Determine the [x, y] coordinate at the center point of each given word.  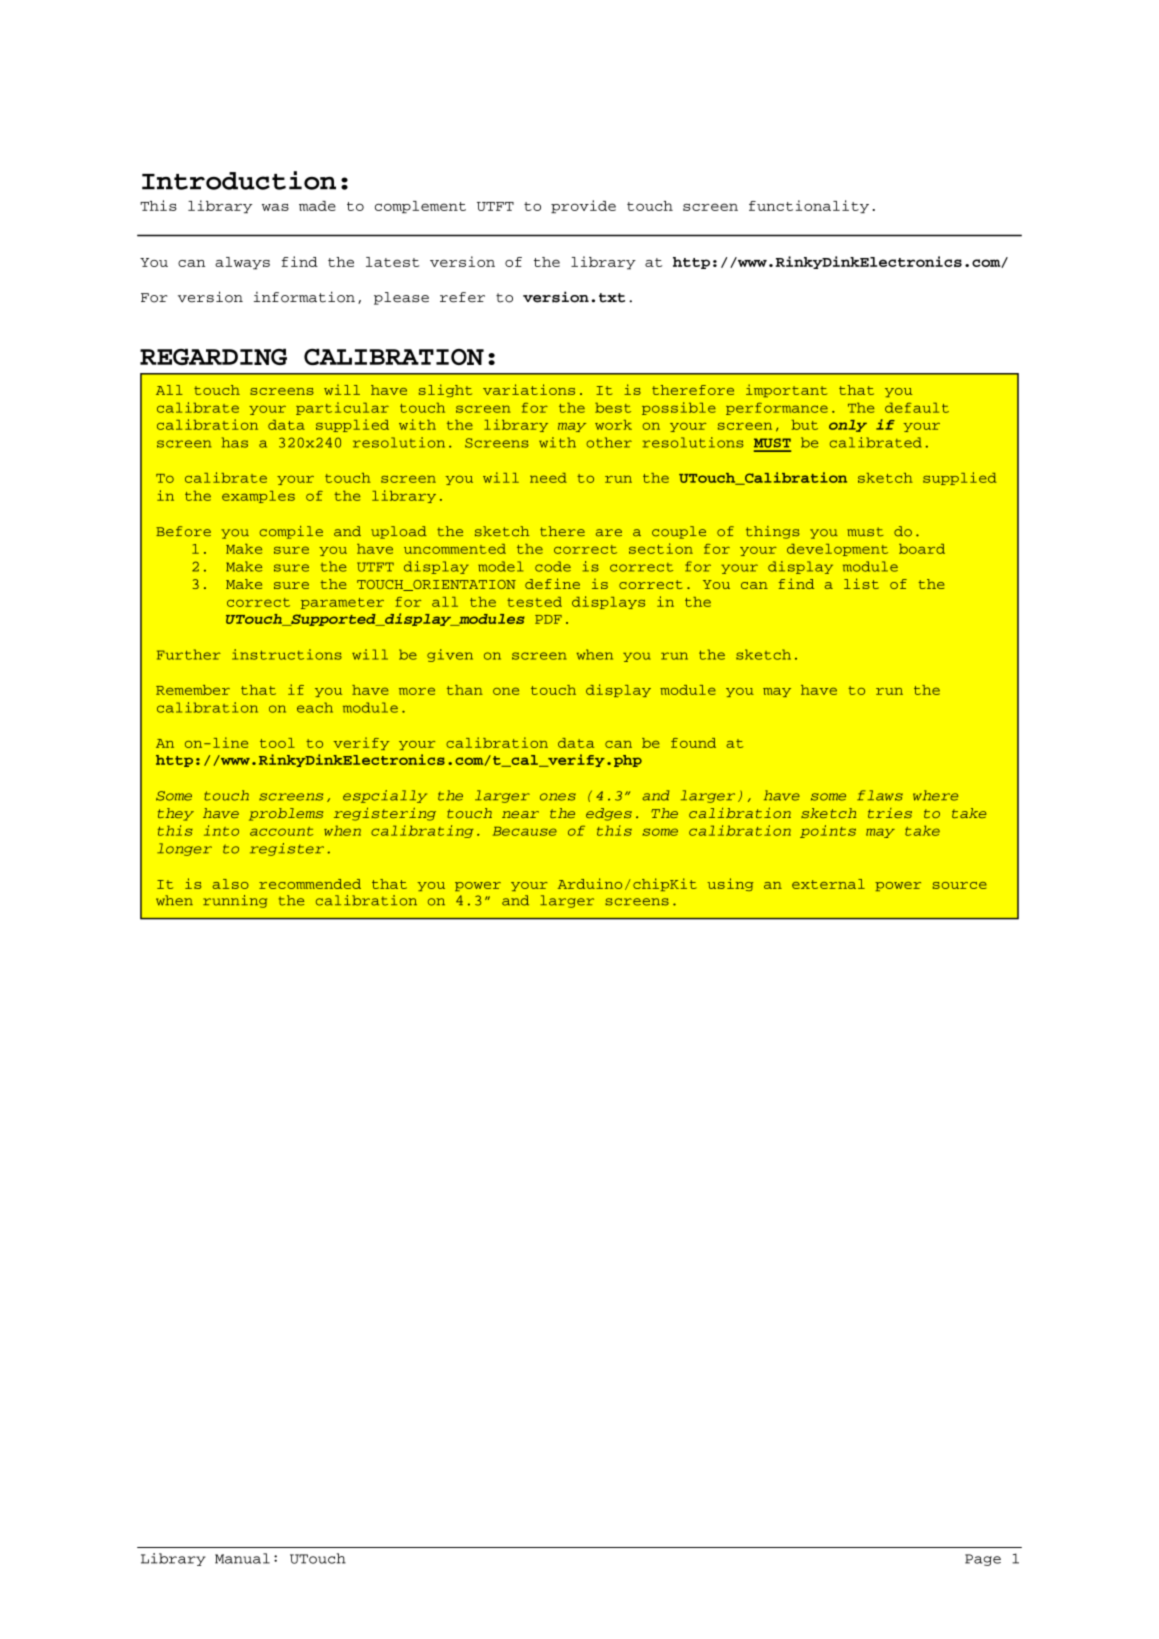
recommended [310, 884]
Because [525, 831]
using [730, 884]
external [828, 884]
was [275, 207]
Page [983, 1560]
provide [583, 206]
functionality [809, 206]
